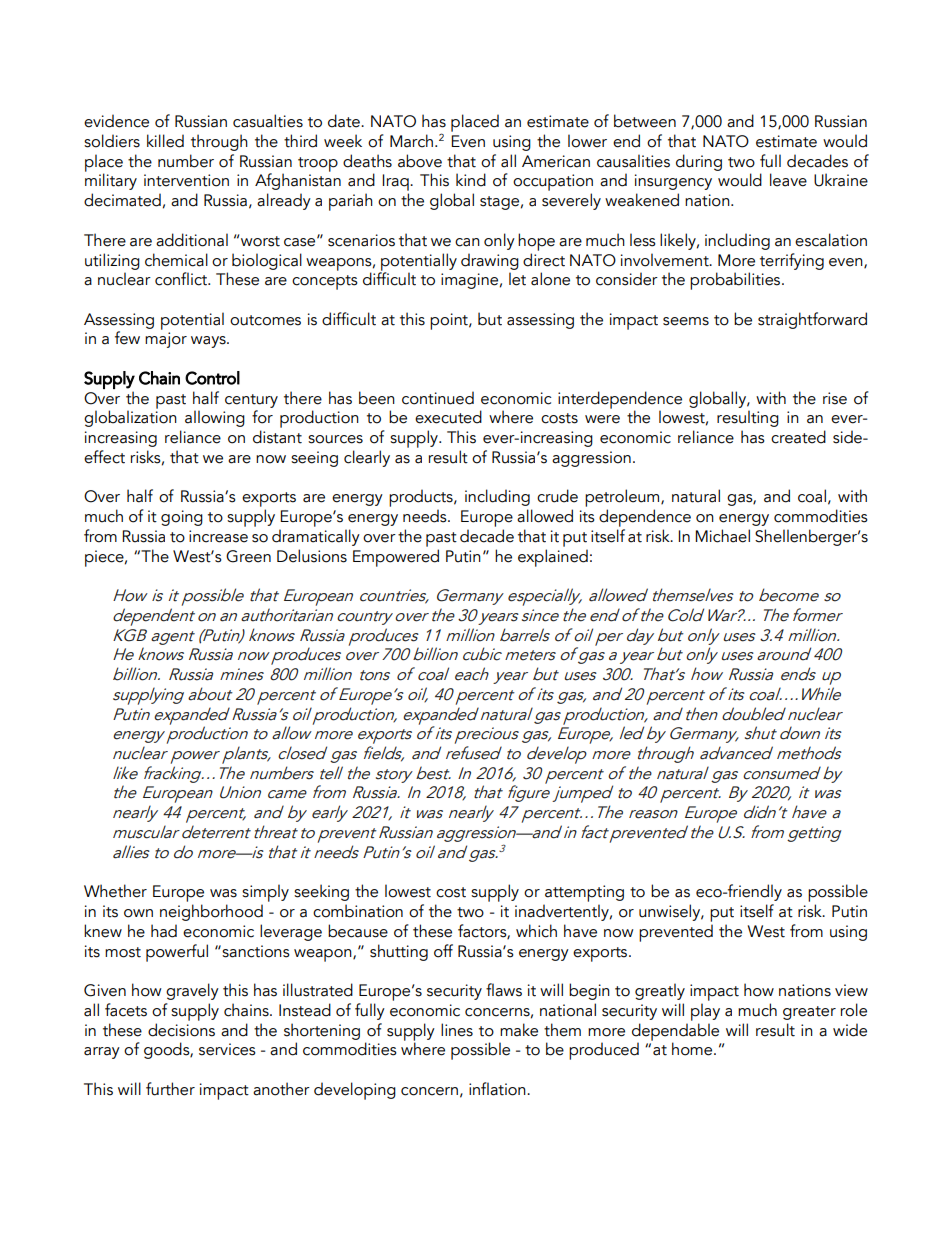 The width and height of the image is (952, 1233). What do you see at coordinates (553, 558) in the image?
I see `explained` at bounding box center [553, 558].
